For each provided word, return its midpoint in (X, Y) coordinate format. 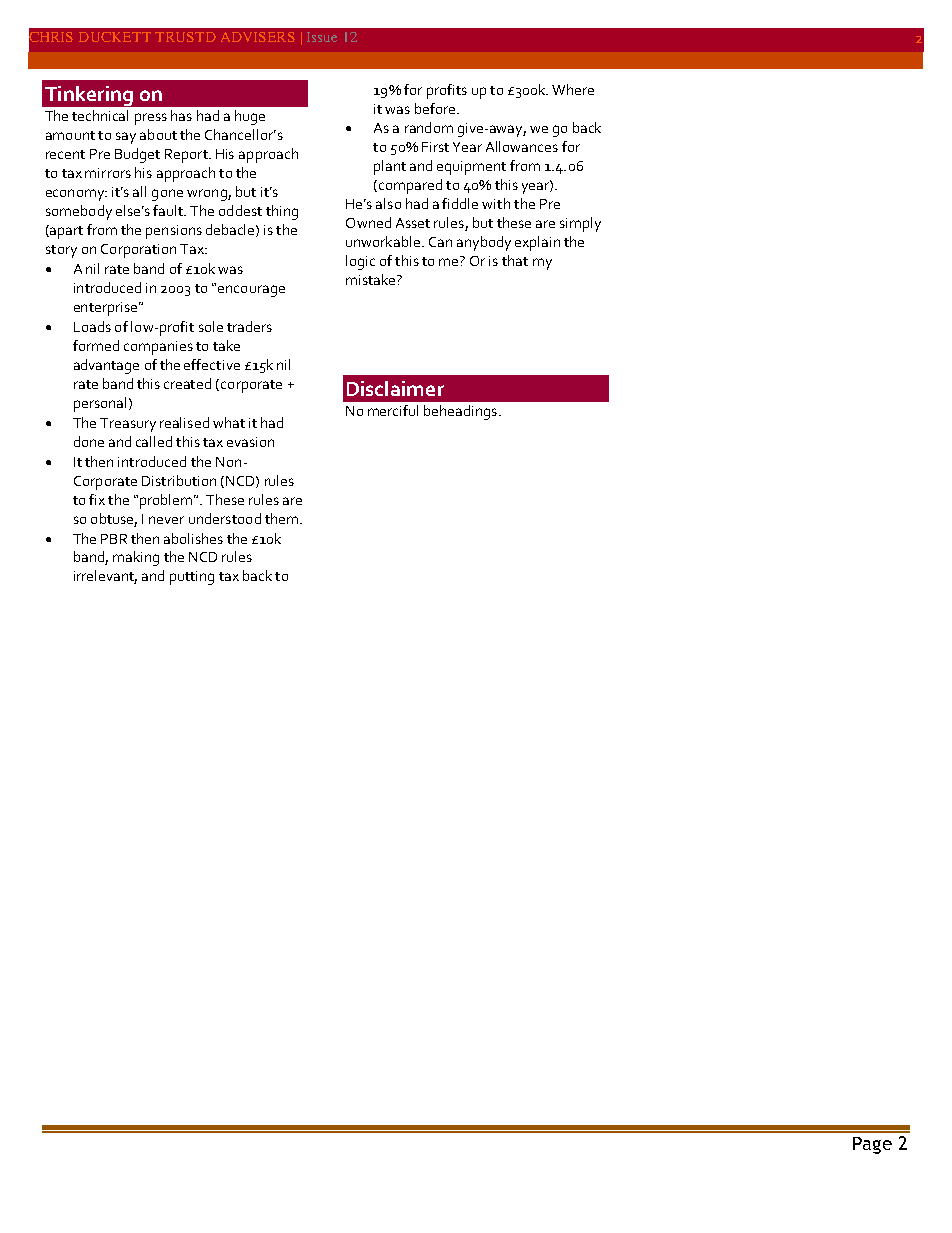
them (283, 518)
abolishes (193, 538)
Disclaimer (395, 388)
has (181, 115)
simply (580, 224)
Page (872, 1145)
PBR (114, 539)
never (166, 520)
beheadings (462, 412)
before (435, 108)
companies (158, 348)
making (136, 558)
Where (573, 89)
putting (192, 578)
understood (225, 518)
